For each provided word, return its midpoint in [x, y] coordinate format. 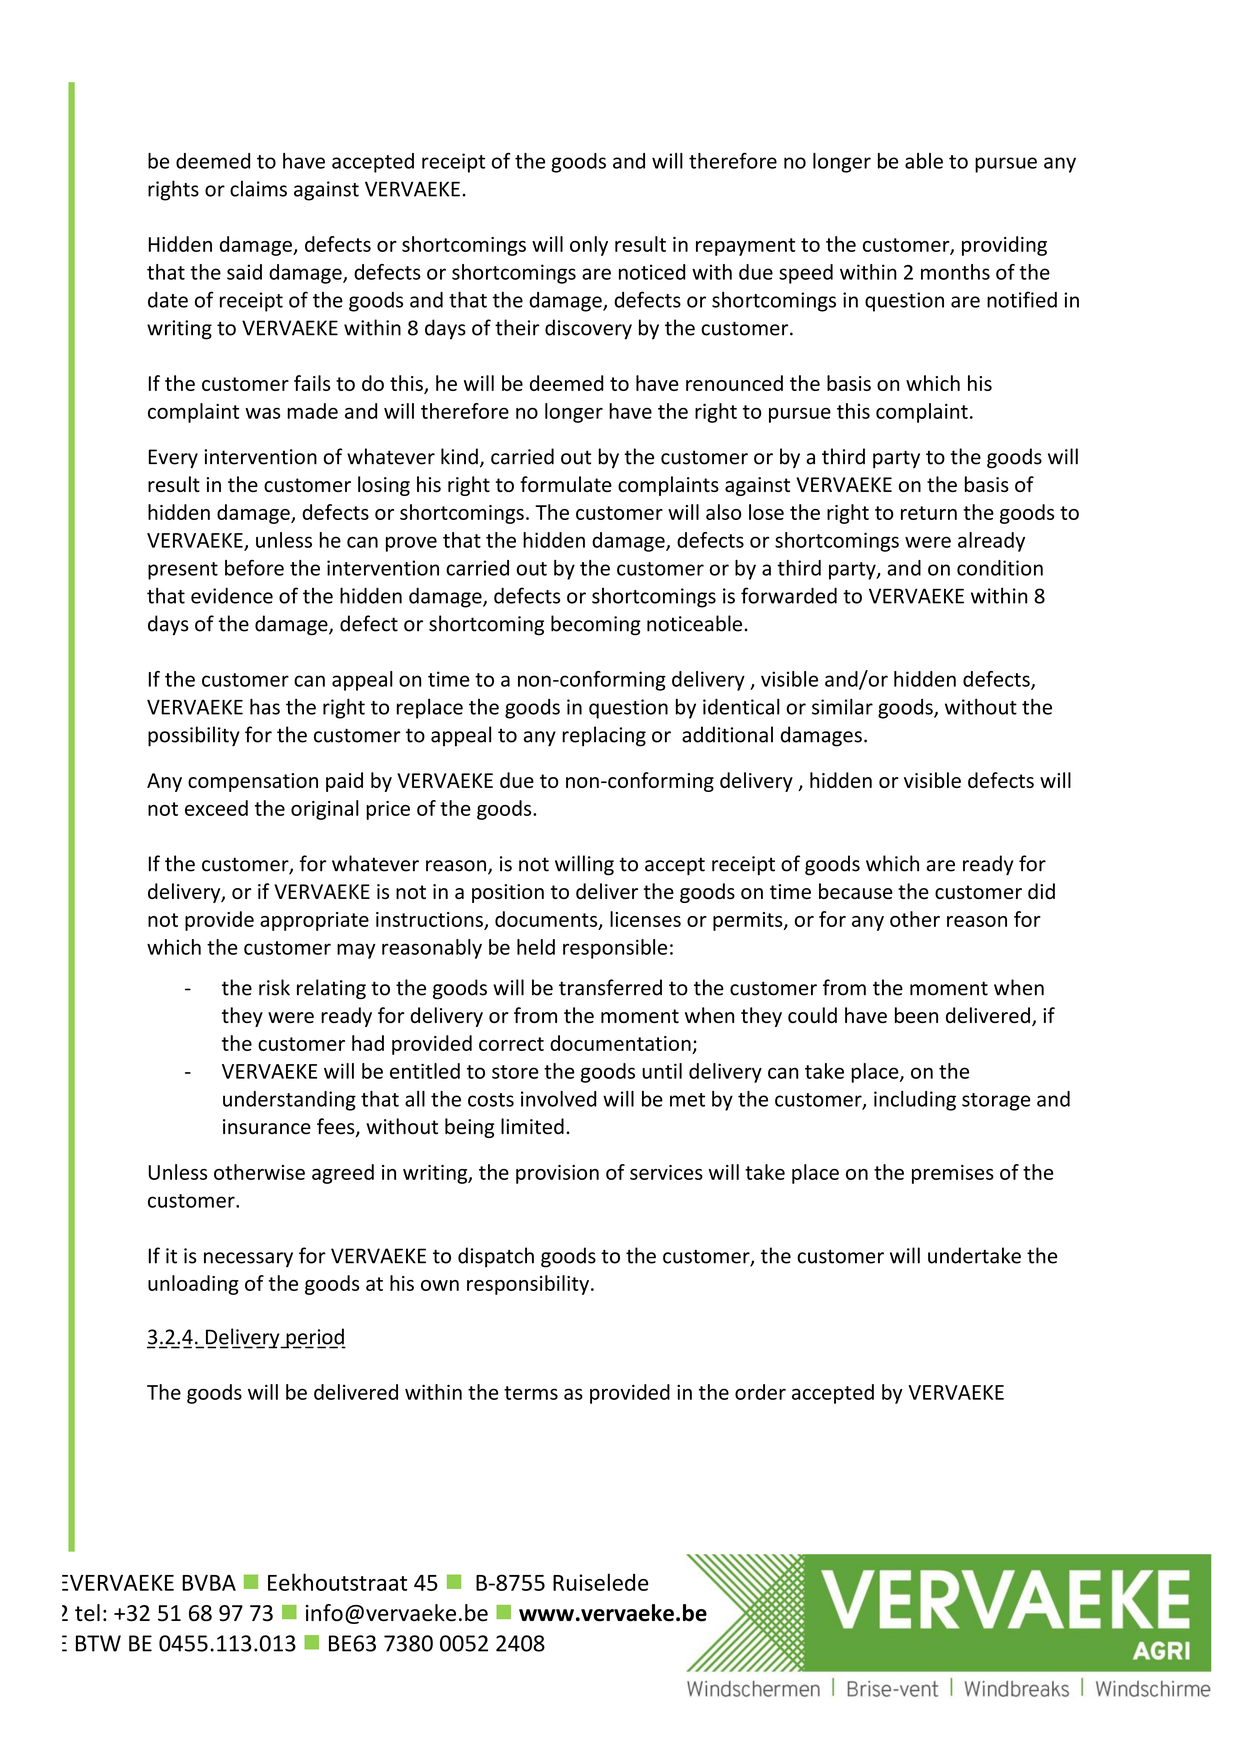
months [955, 272]
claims [258, 188]
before [254, 567]
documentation [620, 1043]
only [589, 246]
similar [842, 706]
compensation [253, 782]
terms [531, 1393]
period [315, 1338]
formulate [566, 484]
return [929, 513]
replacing [604, 736]
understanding [289, 1101]
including [915, 1101]
